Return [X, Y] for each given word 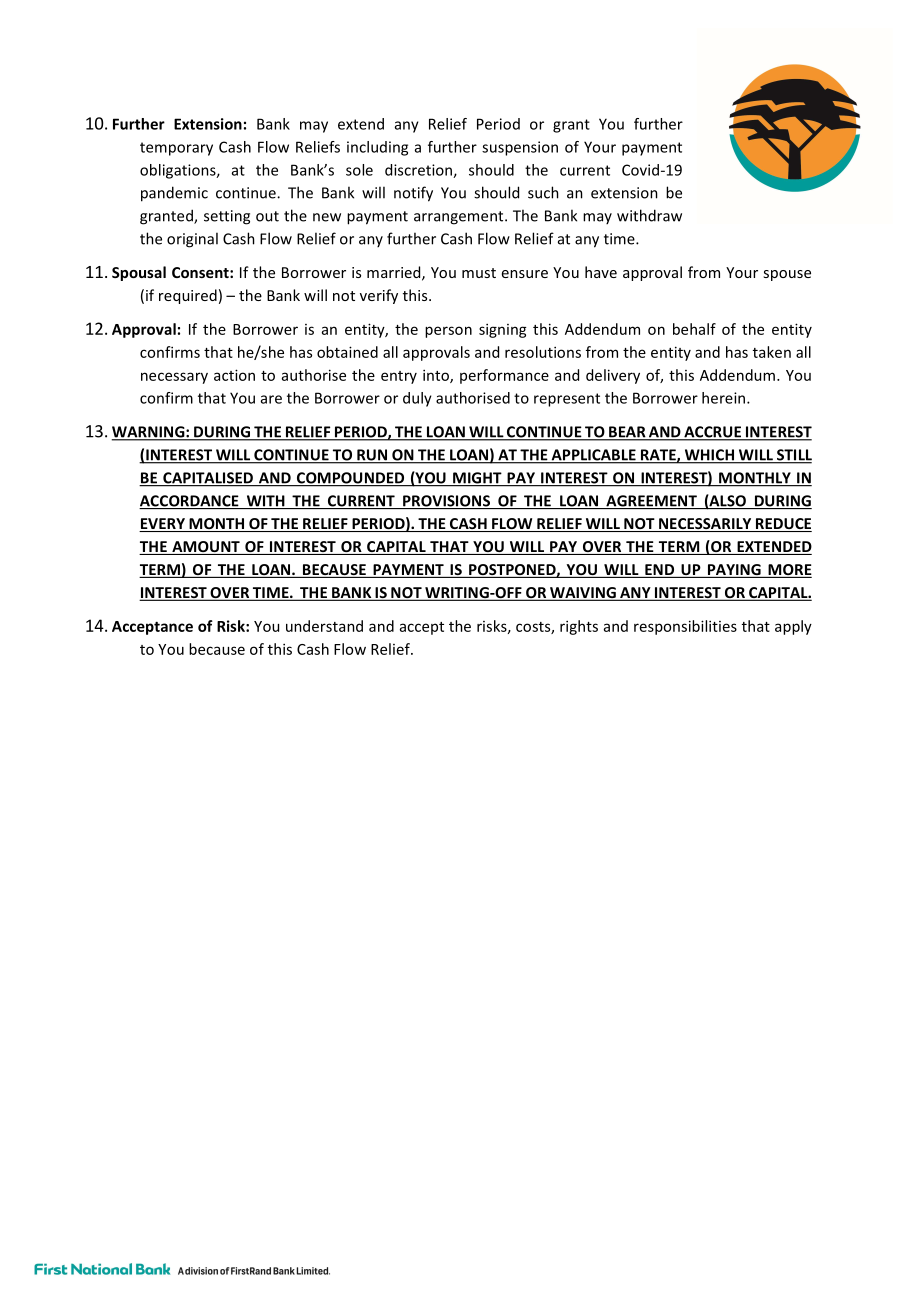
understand [324, 626]
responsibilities [685, 627]
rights [579, 627]
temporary [176, 149]
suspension [520, 148]
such [543, 192]
